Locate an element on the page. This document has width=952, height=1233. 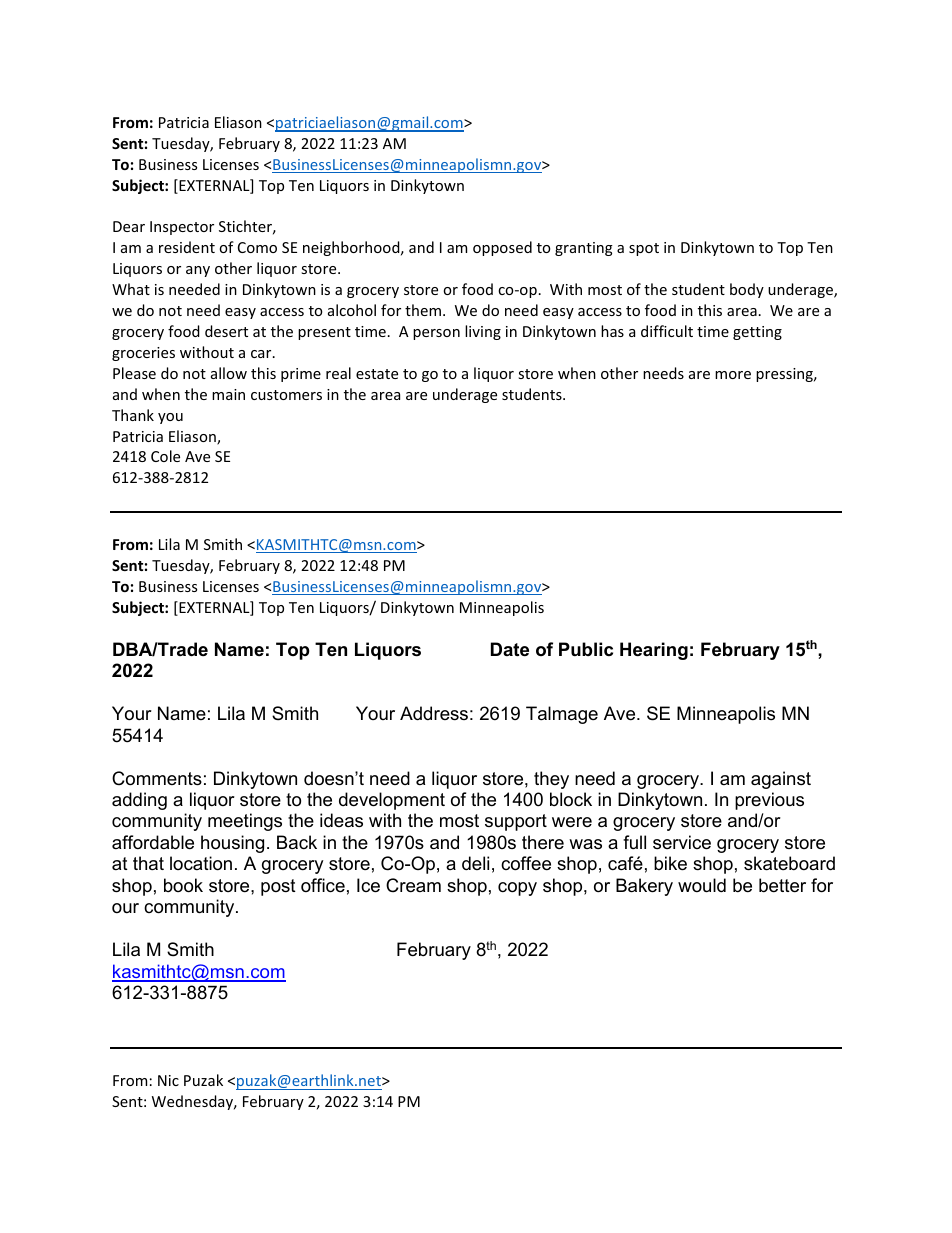
opposed is located at coordinates (502, 248).
